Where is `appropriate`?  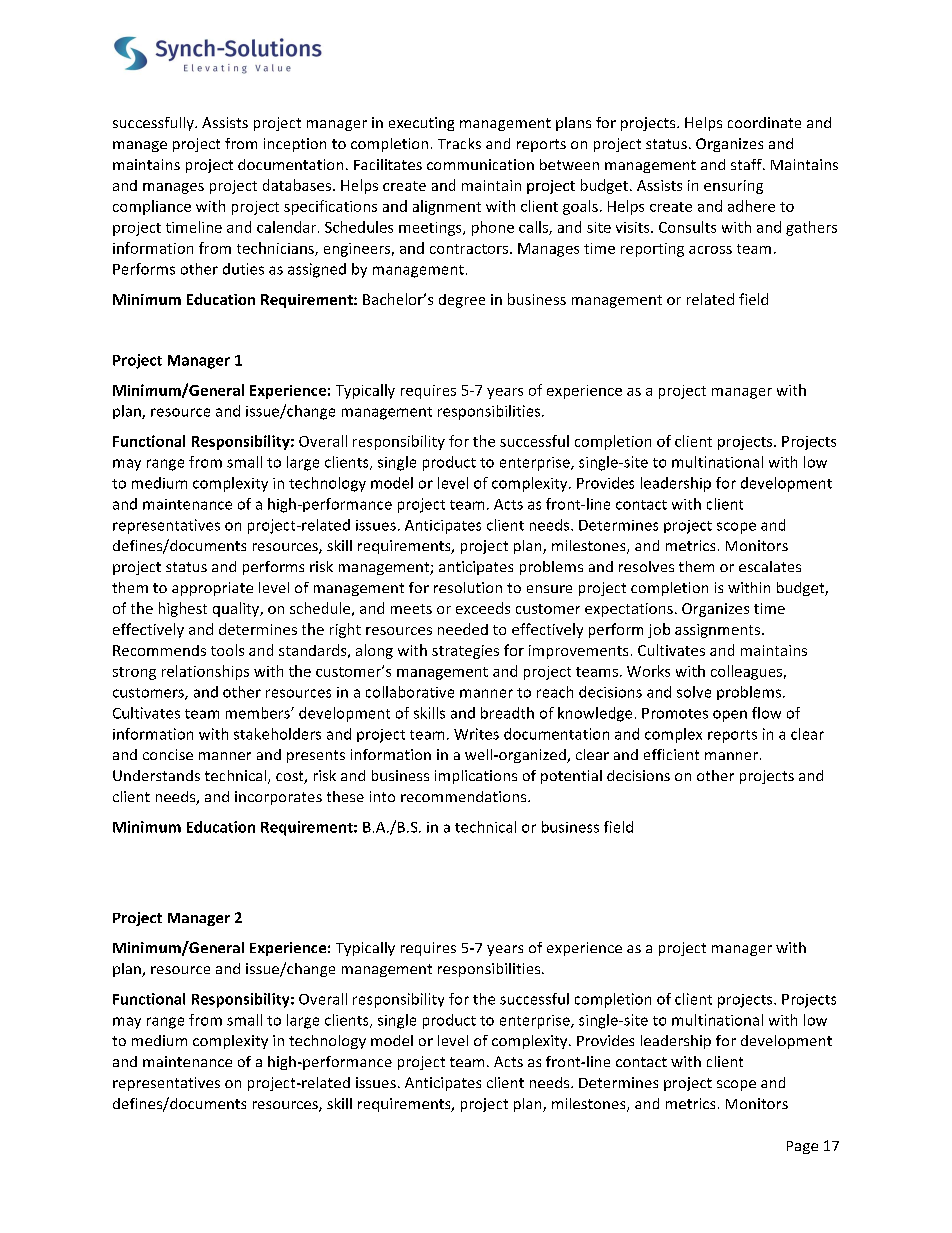 appropriate is located at coordinates (212, 589).
